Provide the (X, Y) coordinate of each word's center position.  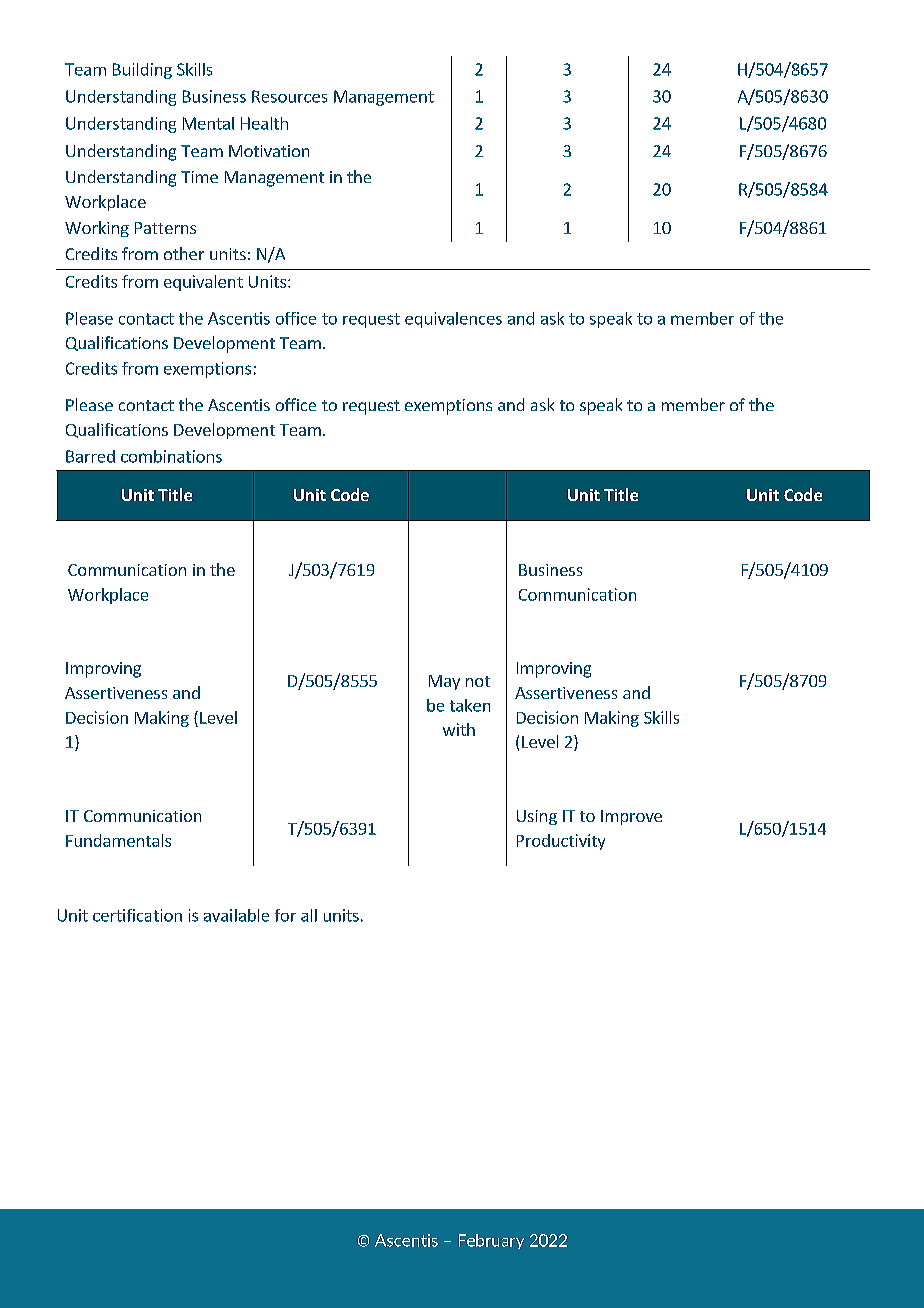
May (444, 682)
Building (142, 71)
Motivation (269, 151)
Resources (289, 96)
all (309, 915)
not (478, 681)
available (236, 915)
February (491, 1241)
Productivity (561, 842)
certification (137, 915)
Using (537, 817)
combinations (171, 456)
